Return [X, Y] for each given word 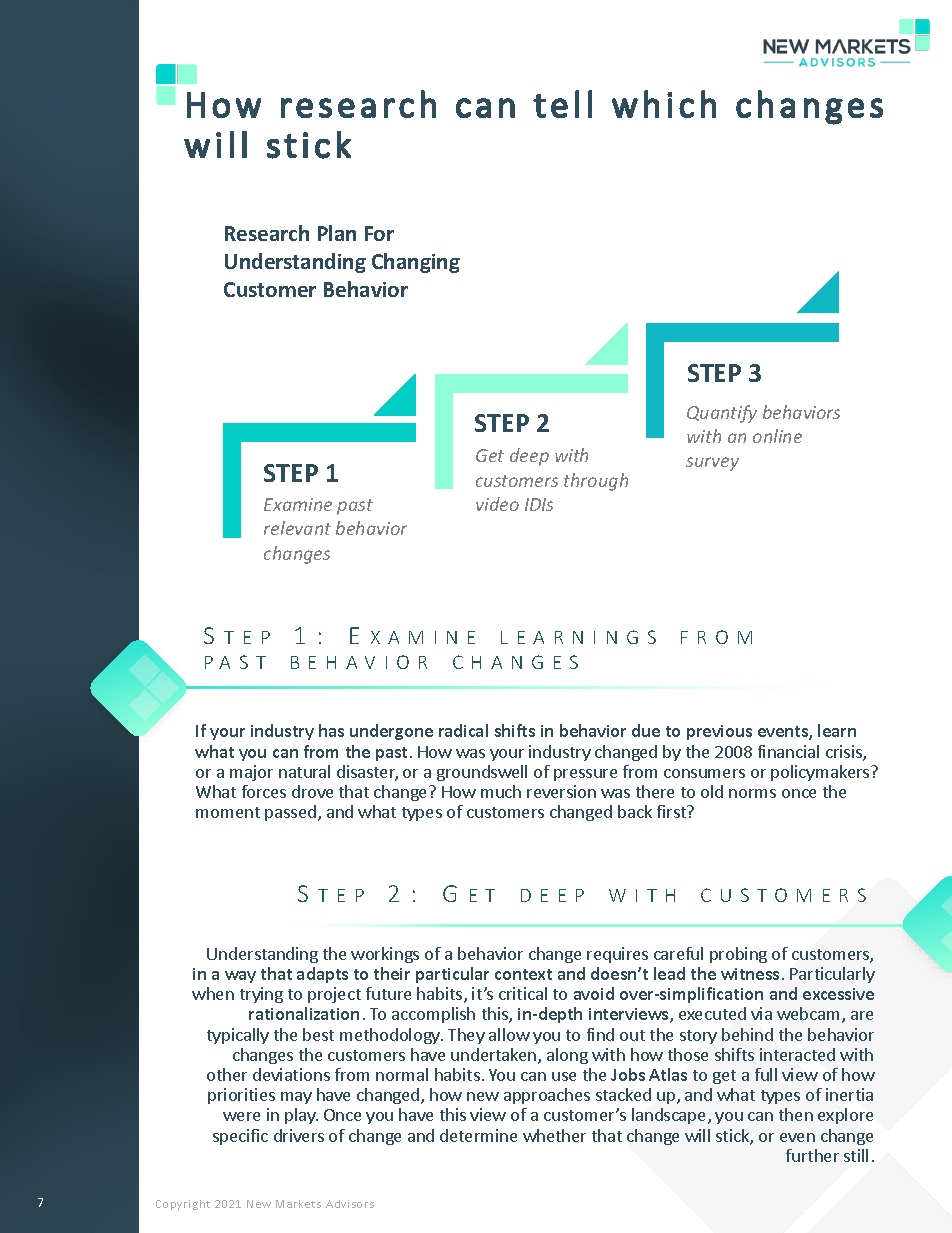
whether [554, 1135]
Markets [298, 1204]
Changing [416, 263]
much [501, 791]
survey [712, 464]
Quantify [722, 414]
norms [752, 793]
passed [290, 813]
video [497, 504]
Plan [337, 233]
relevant [297, 528]
